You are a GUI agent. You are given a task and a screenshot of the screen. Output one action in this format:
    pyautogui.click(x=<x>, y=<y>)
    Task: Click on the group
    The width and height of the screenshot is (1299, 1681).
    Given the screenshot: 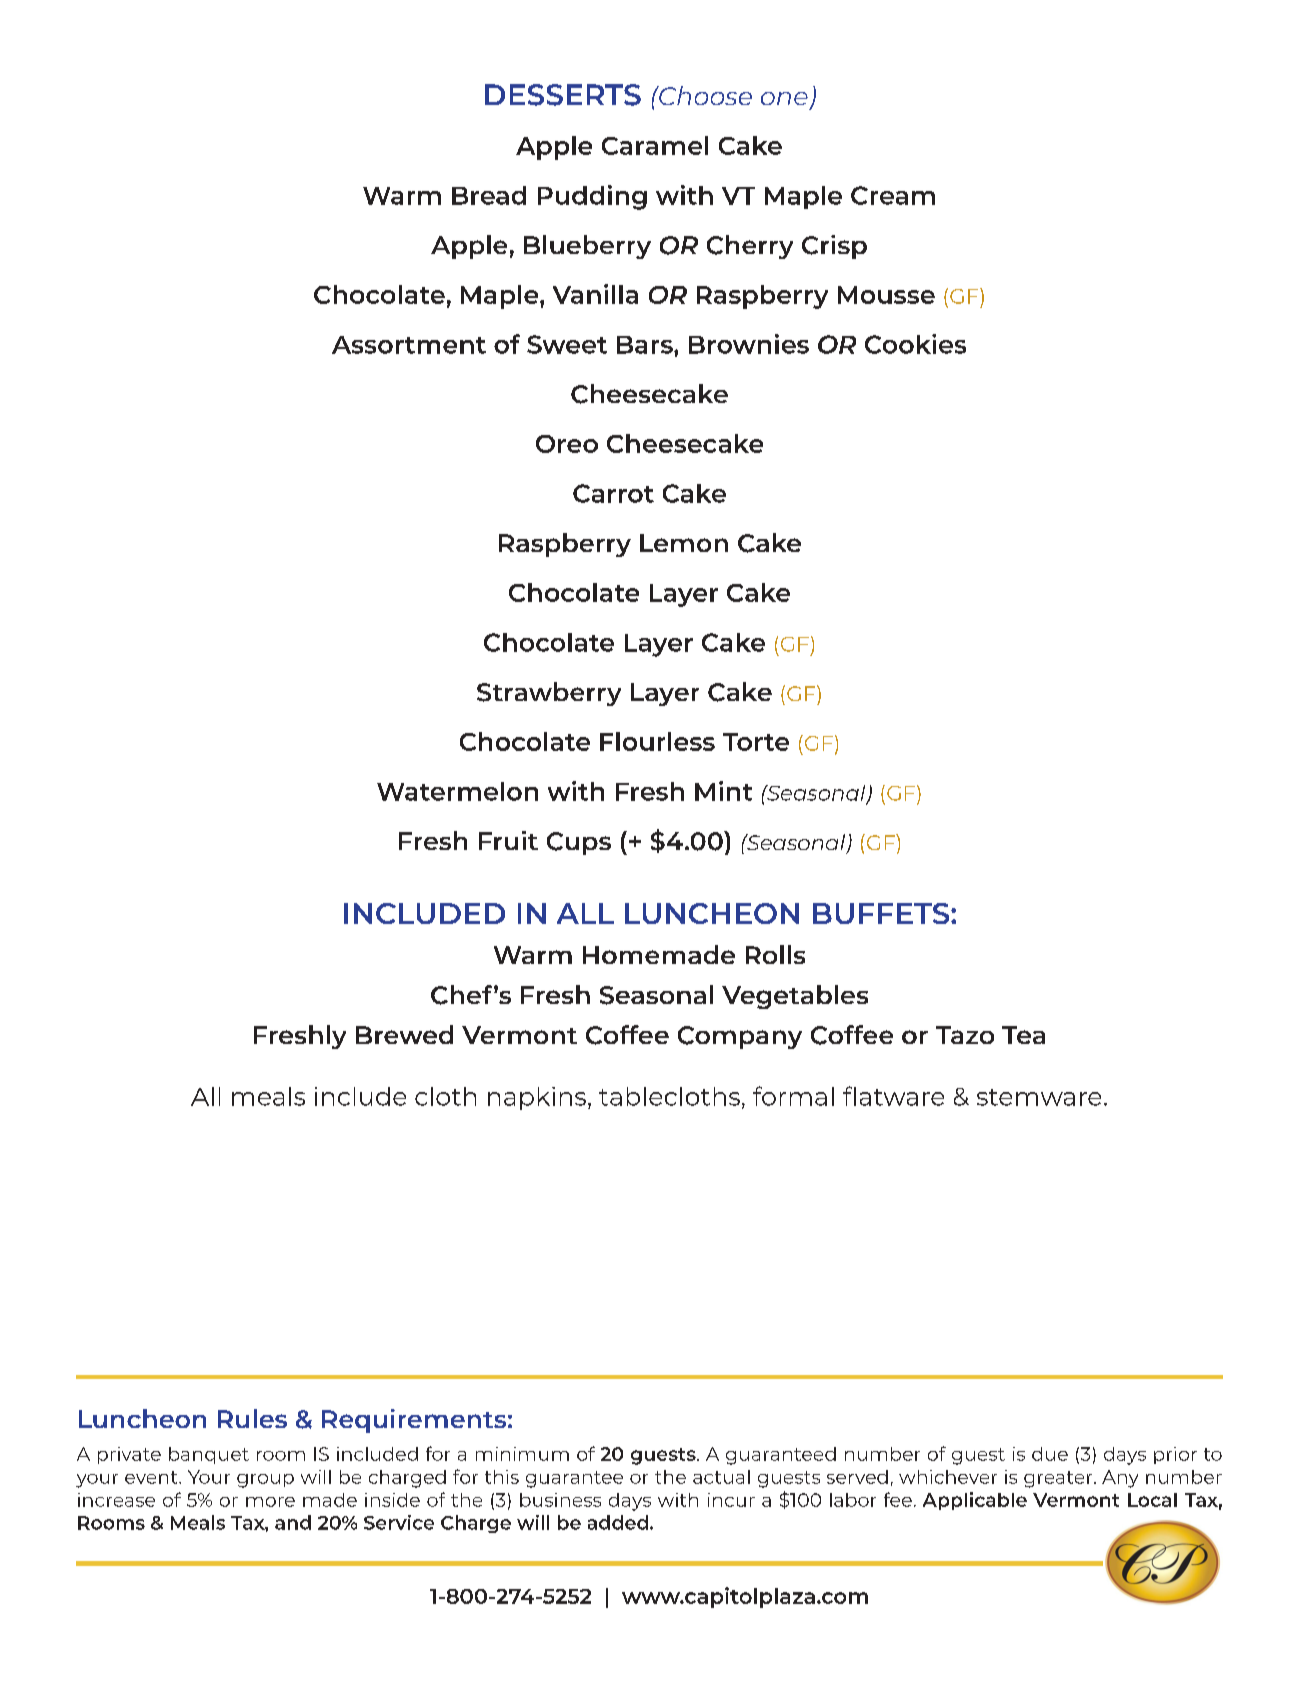 What is the action you would take?
    pyautogui.click(x=265, y=1481)
